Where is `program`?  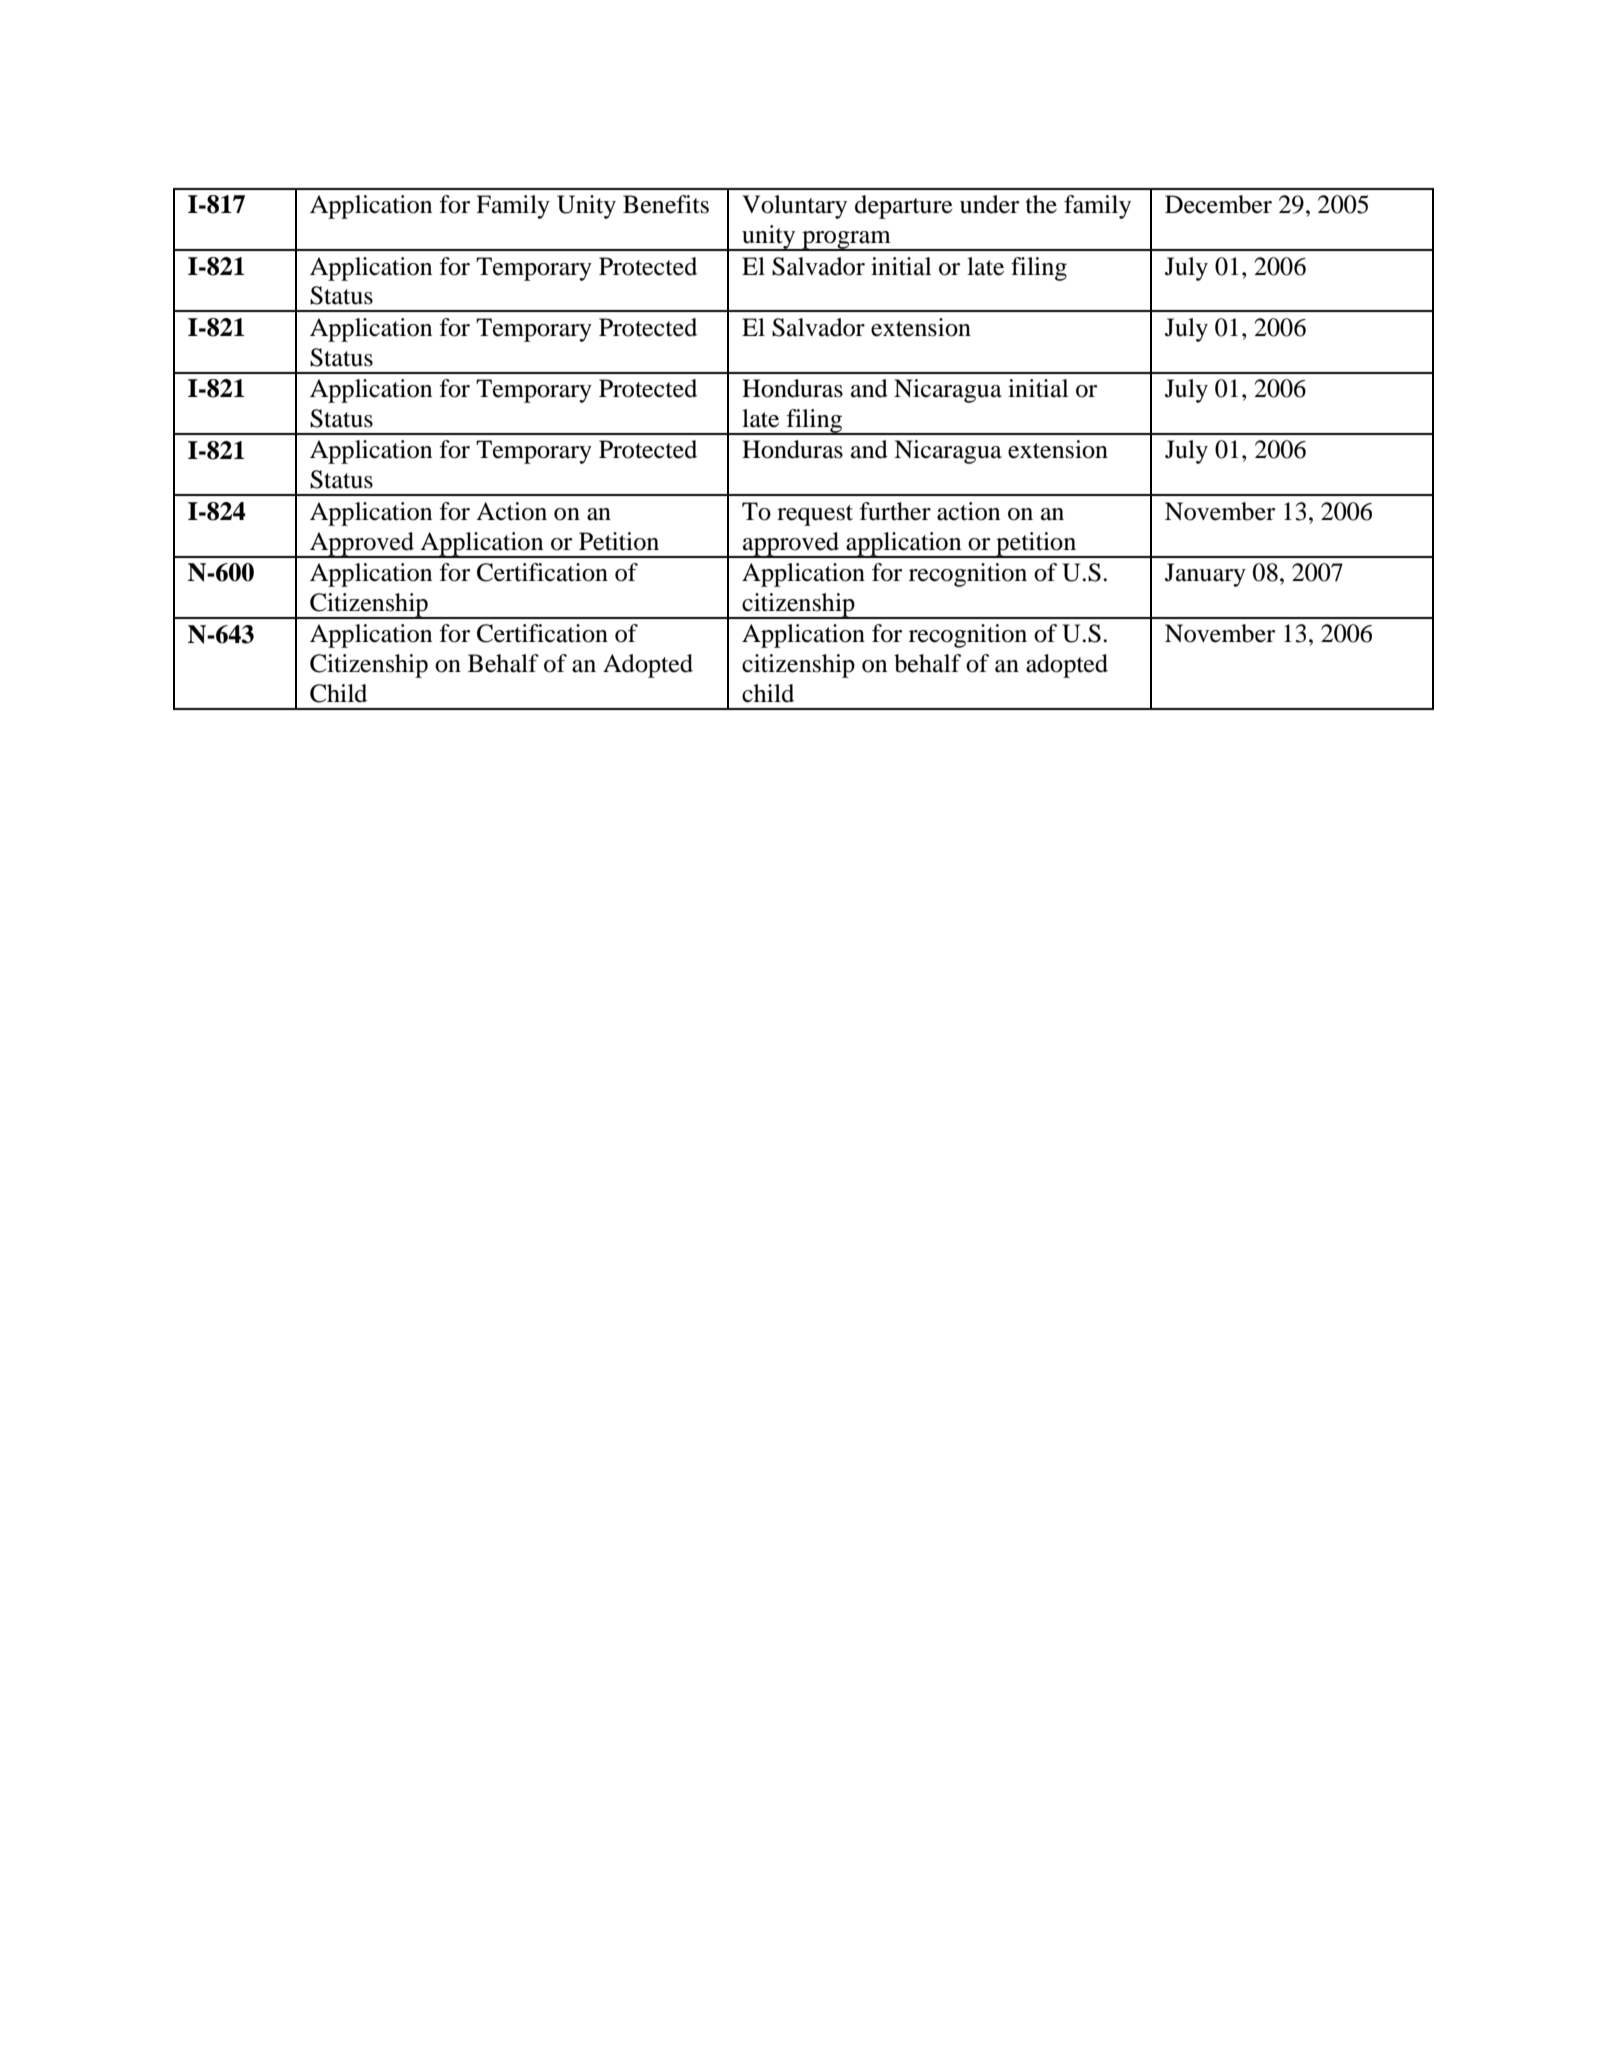 program is located at coordinates (846, 241).
